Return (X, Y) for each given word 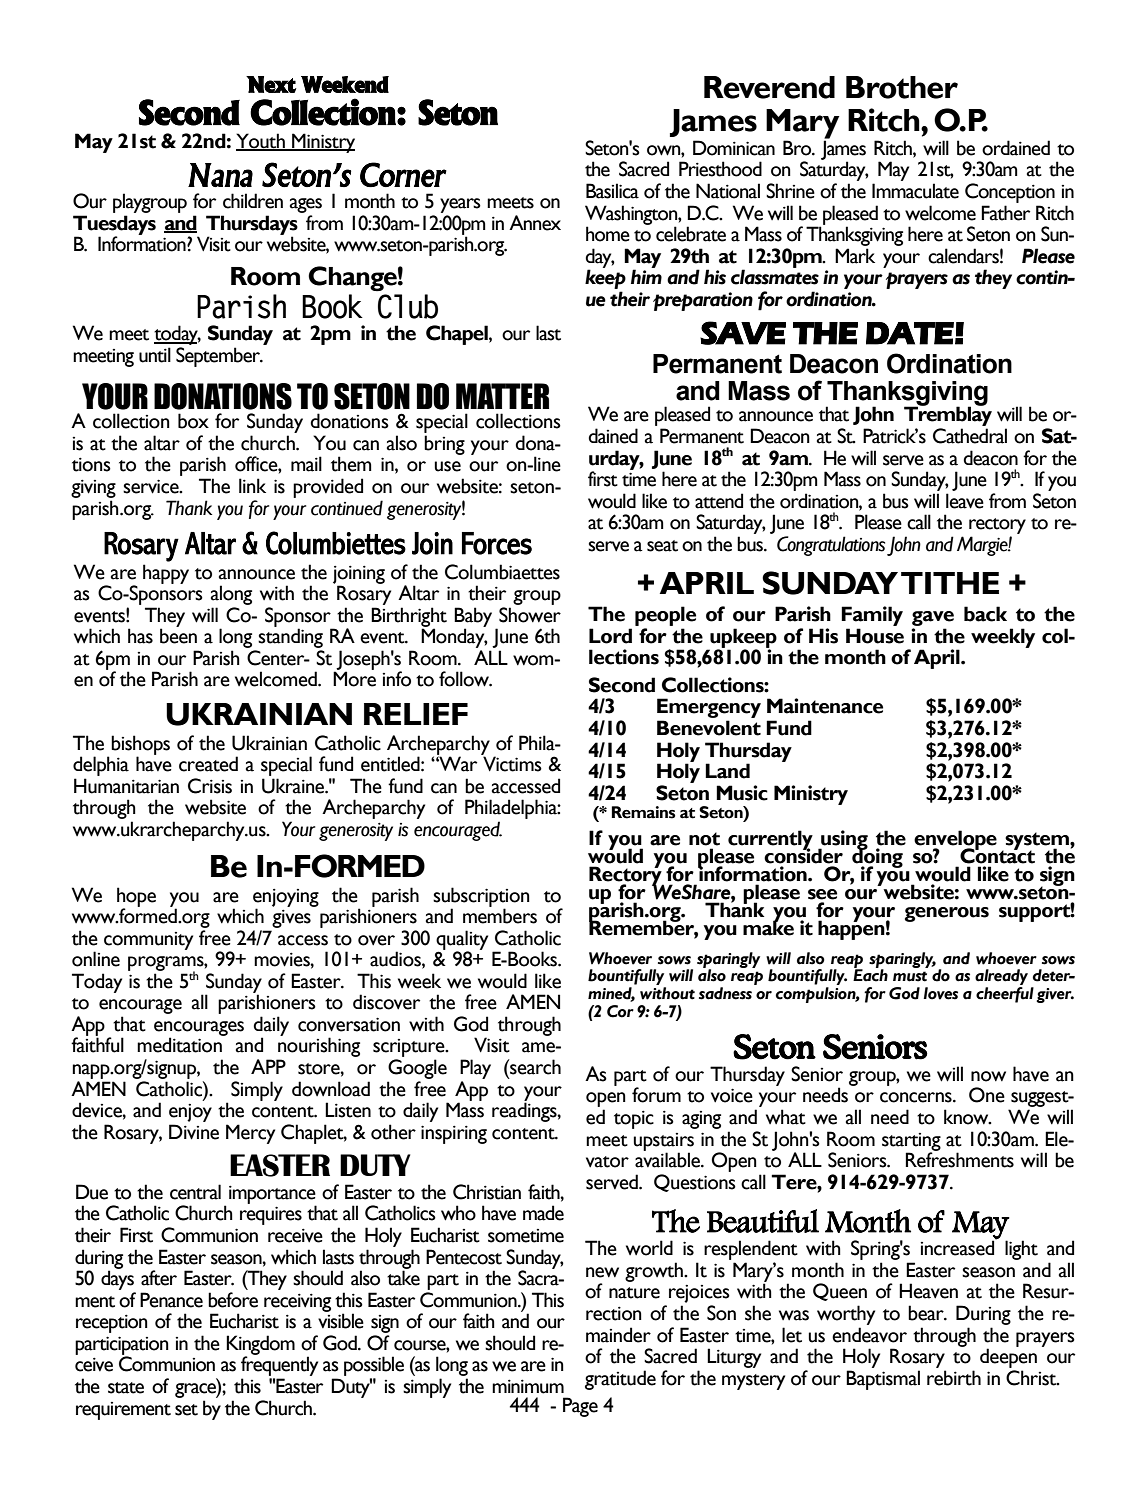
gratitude (620, 1380)
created (208, 764)
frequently (279, 1367)
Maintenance (825, 706)
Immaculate (915, 191)
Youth (261, 142)
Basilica (612, 191)
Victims (512, 764)
